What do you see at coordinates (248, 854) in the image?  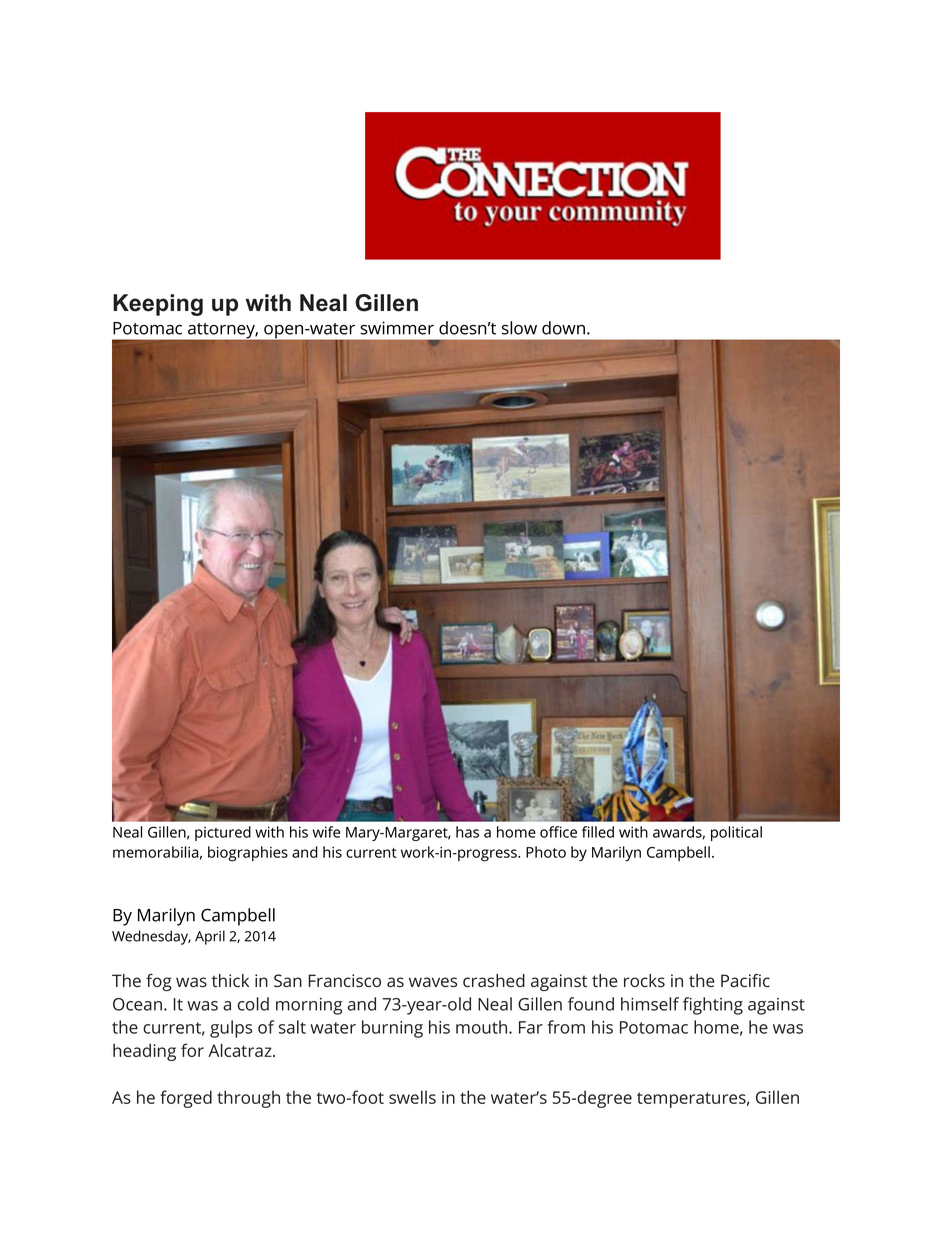 I see `biographies` at bounding box center [248, 854].
